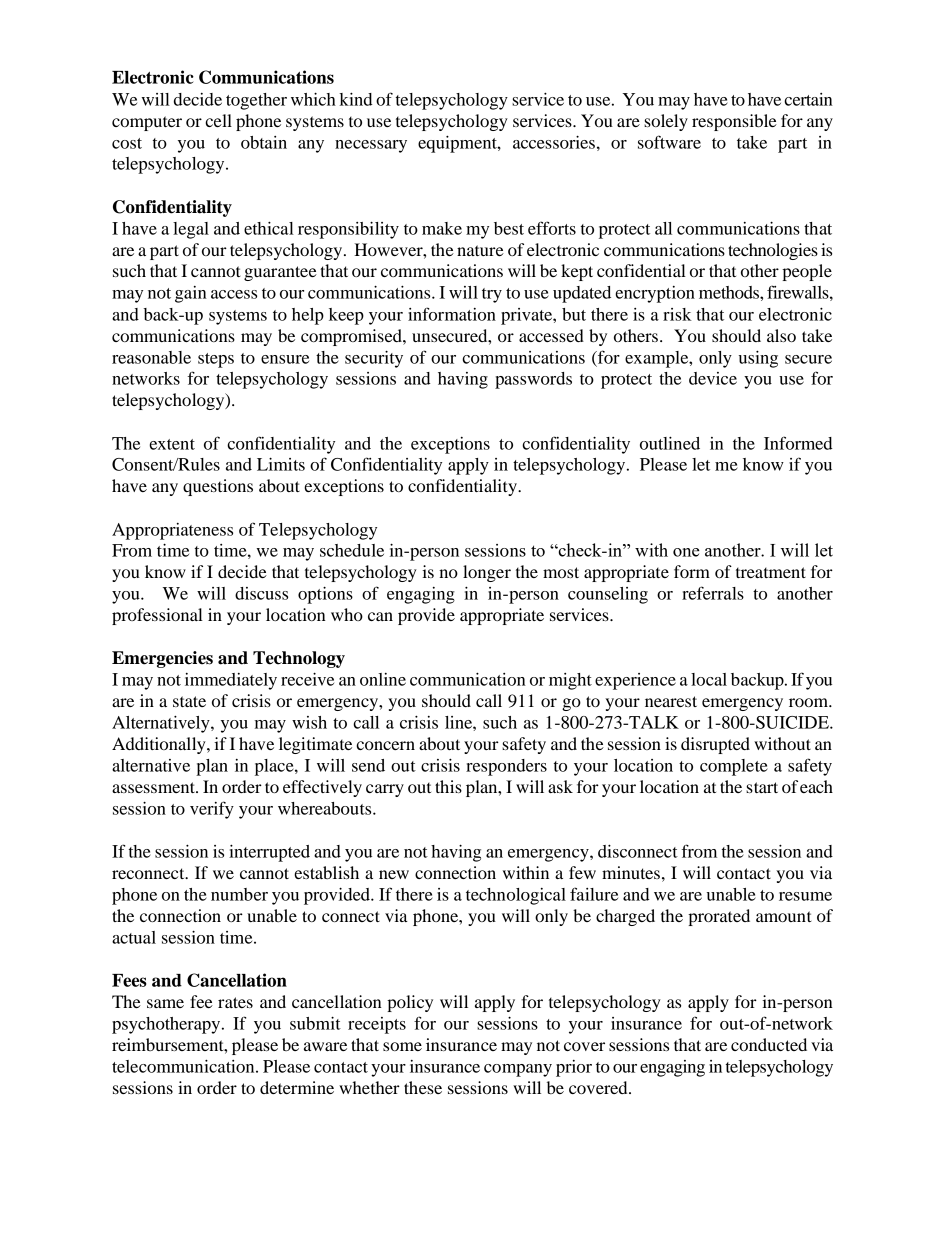  What do you see at coordinates (713, 593) in the document?
I see `referrals` at bounding box center [713, 593].
